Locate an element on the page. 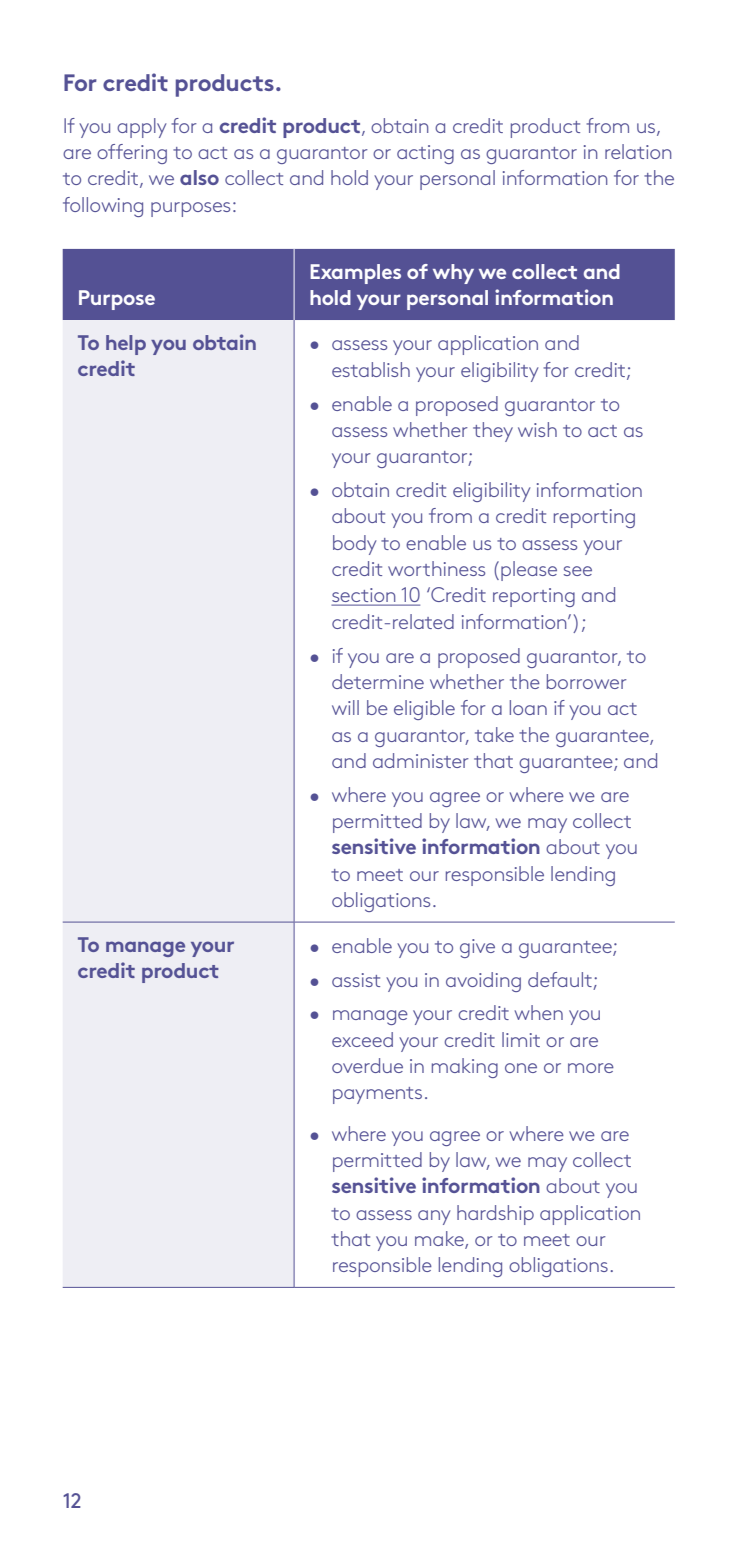  also is located at coordinates (199, 177).
